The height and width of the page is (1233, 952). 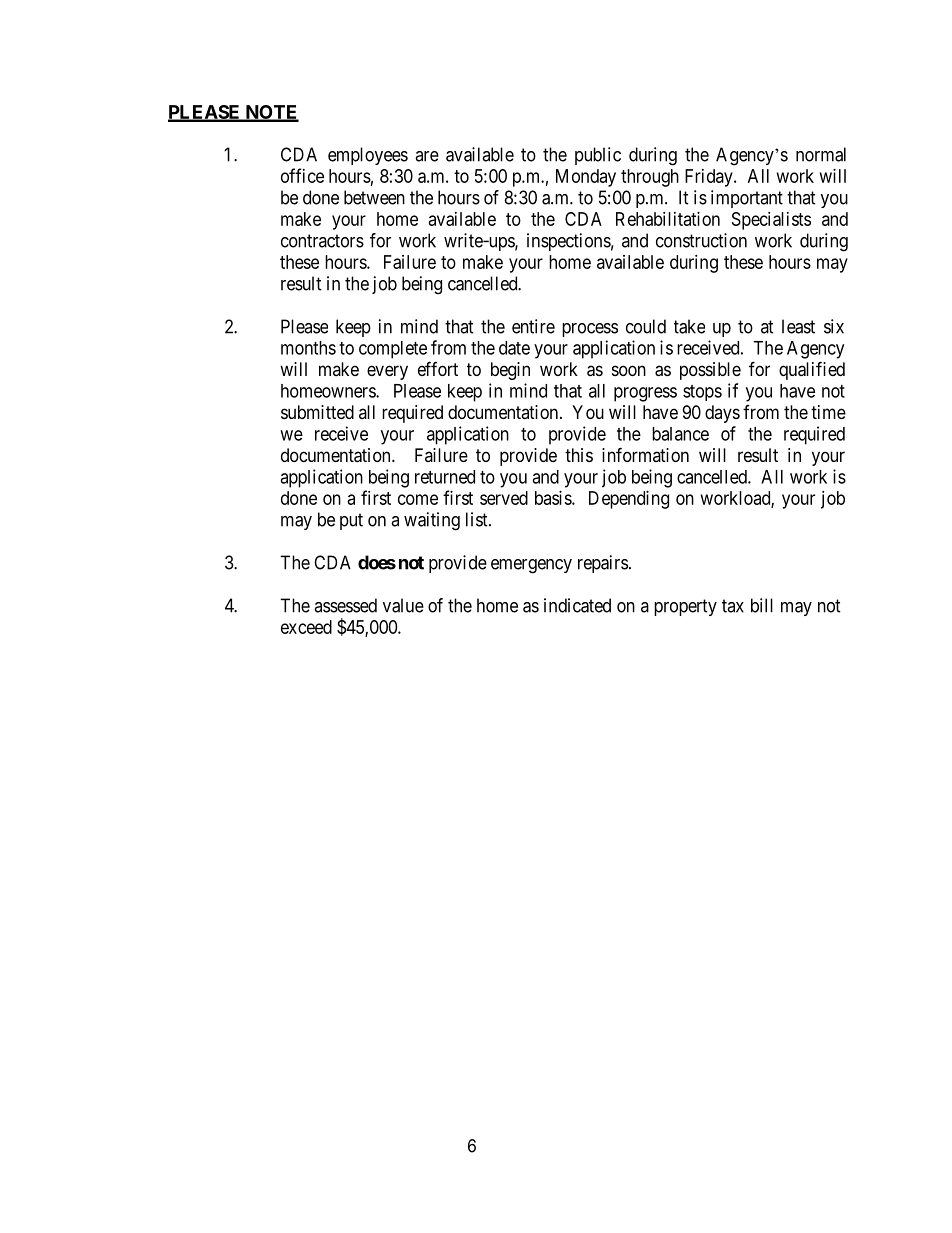 What do you see at coordinates (345, 605) in the page?
I see `assessed` at bounding box center [345, 605].
